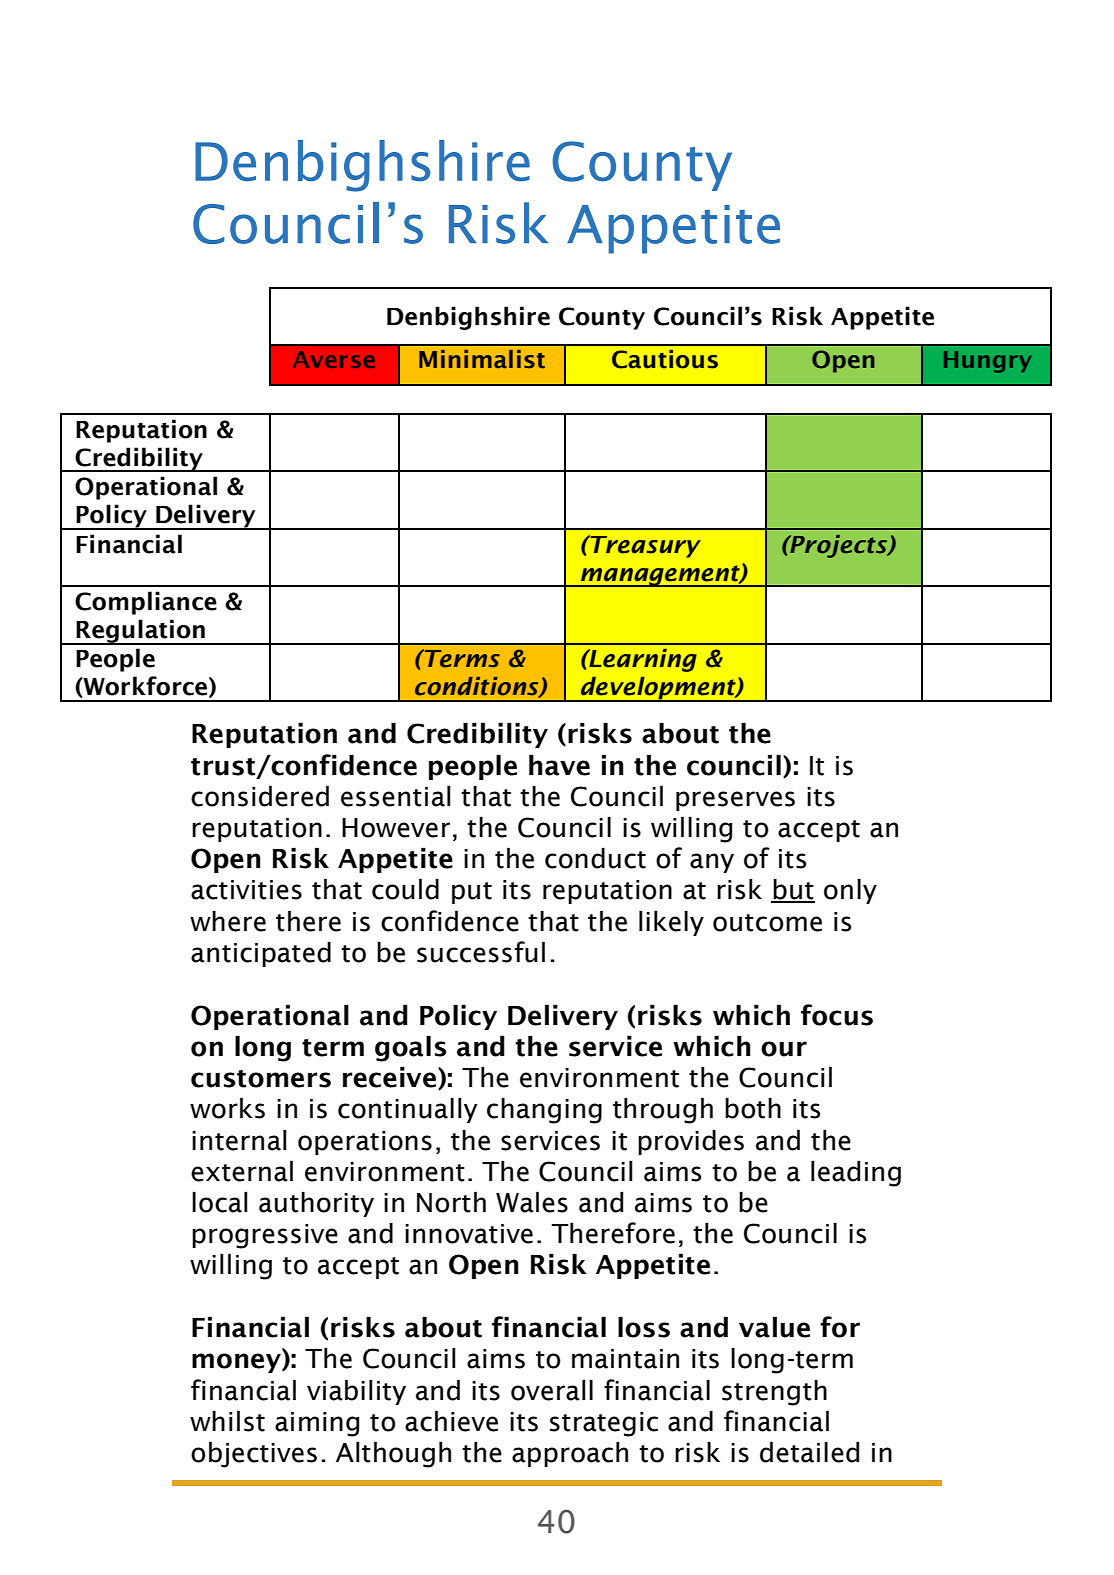 Image resolution: width=1114 pixels, height=1575 pixels. I want to click on focus, so click(837, 1015).
